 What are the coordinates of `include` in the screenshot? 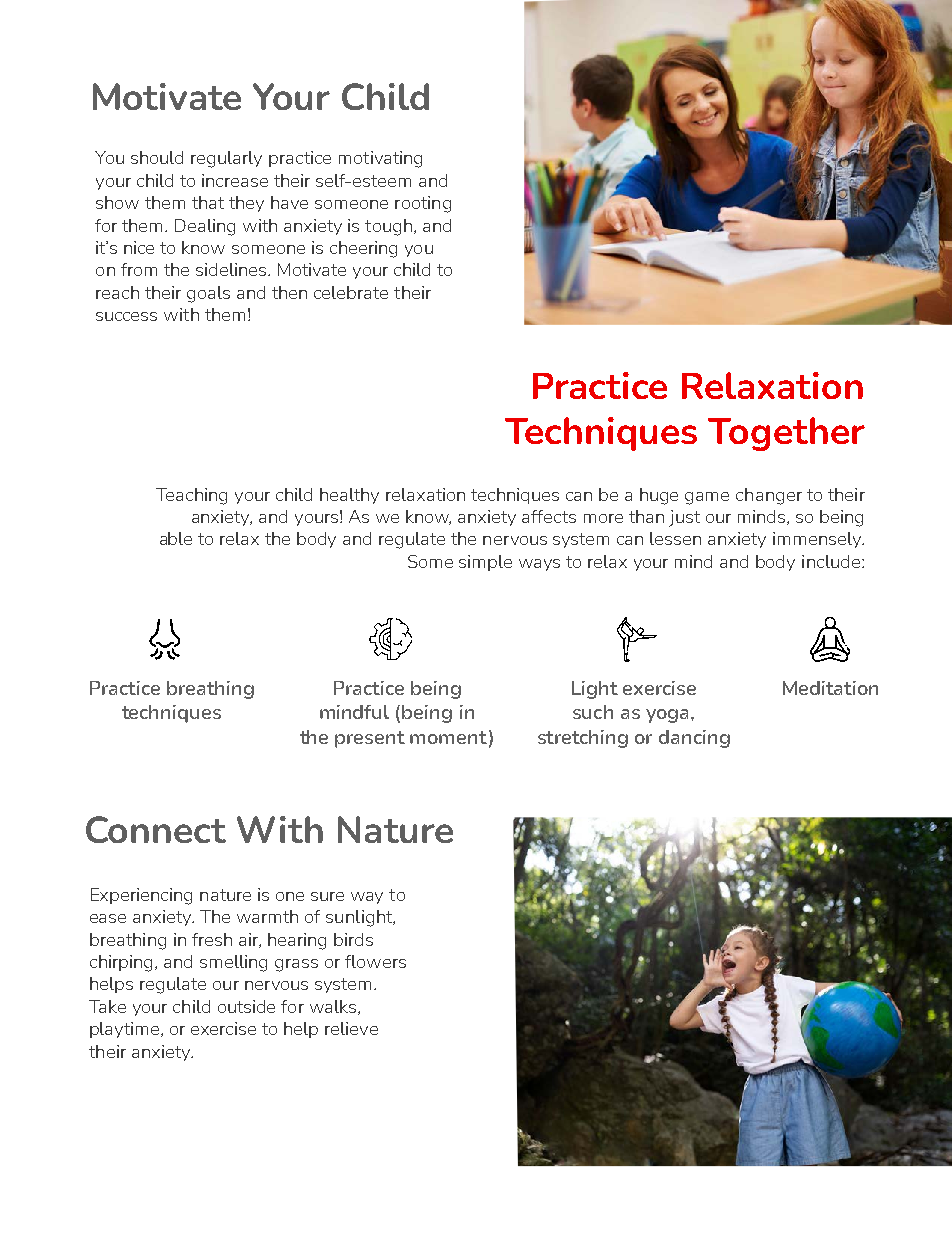 It's located at (831, 561).
